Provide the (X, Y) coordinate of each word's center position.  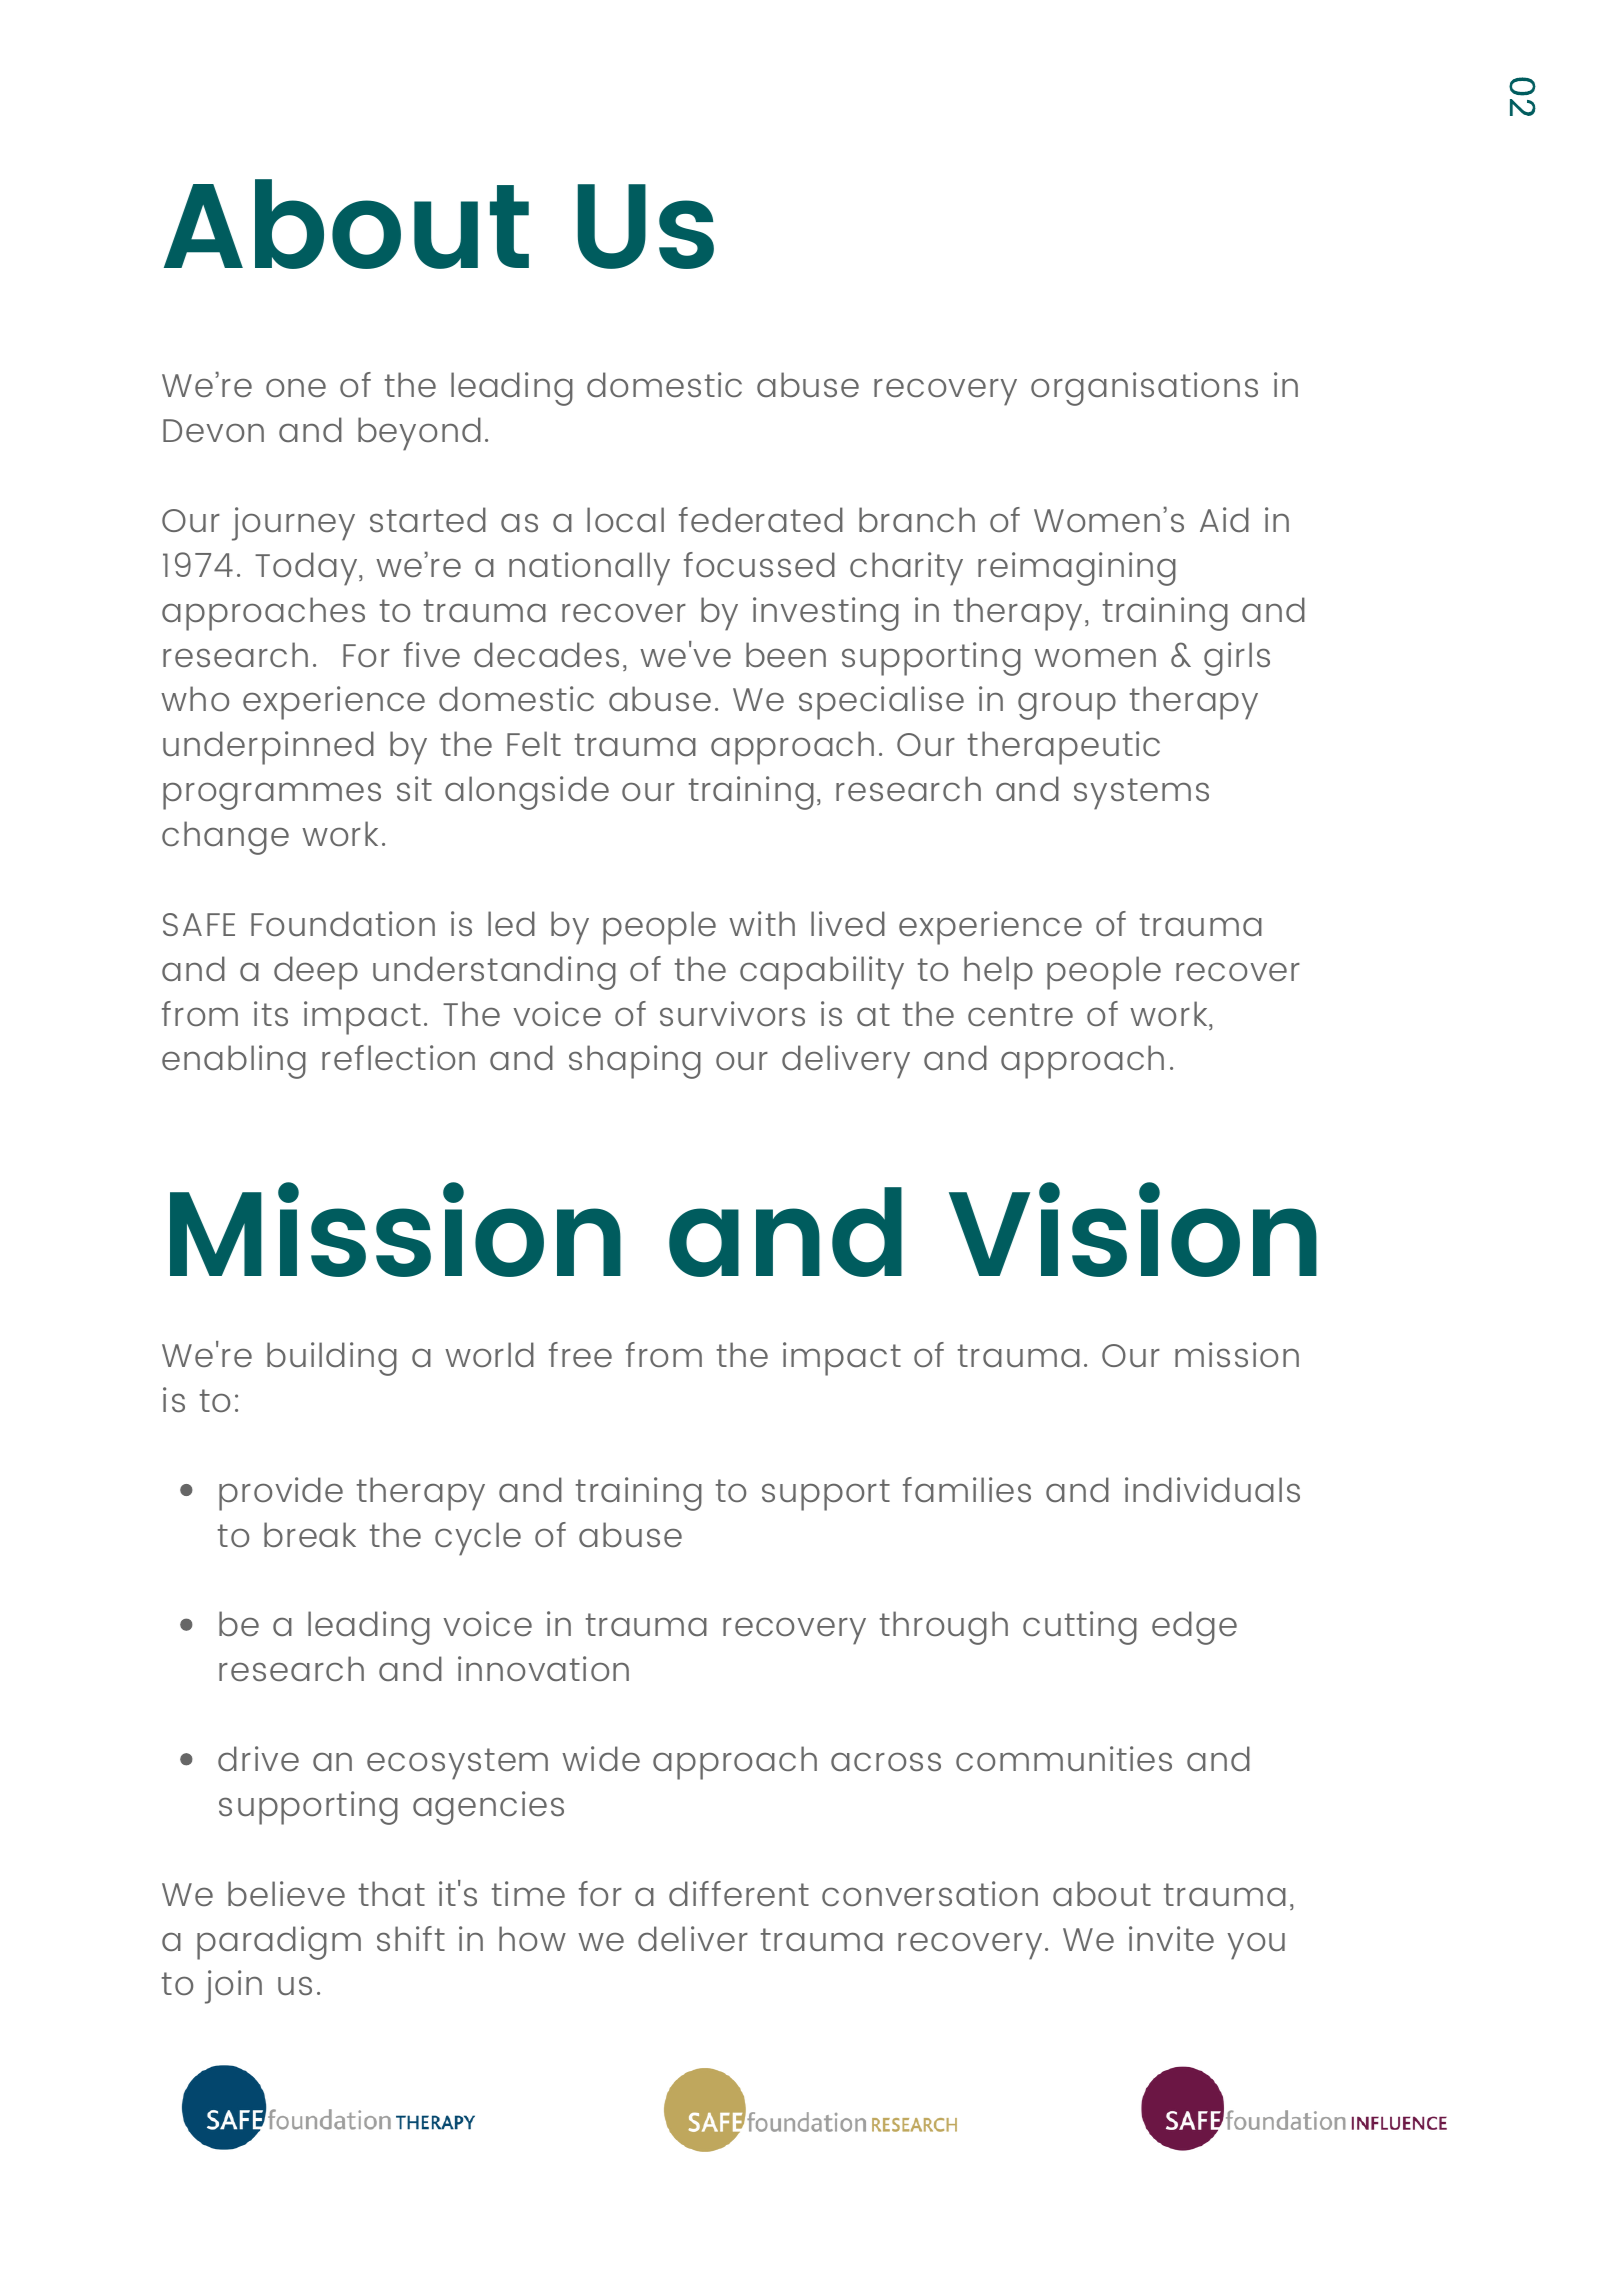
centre (1020, 1014)
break (310, 1534)
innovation (543, 1668)
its (271, 1013)
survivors (732, 1013)
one (296, 387)
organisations (1144, 389)
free (580, 1354)
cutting (1080, 1628)
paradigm (279, 1943)
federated (761, 519)
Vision (1133, 1229)
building (332, 1359)
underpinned (268, 748)
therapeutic (1064, 748)
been (786, 654)
